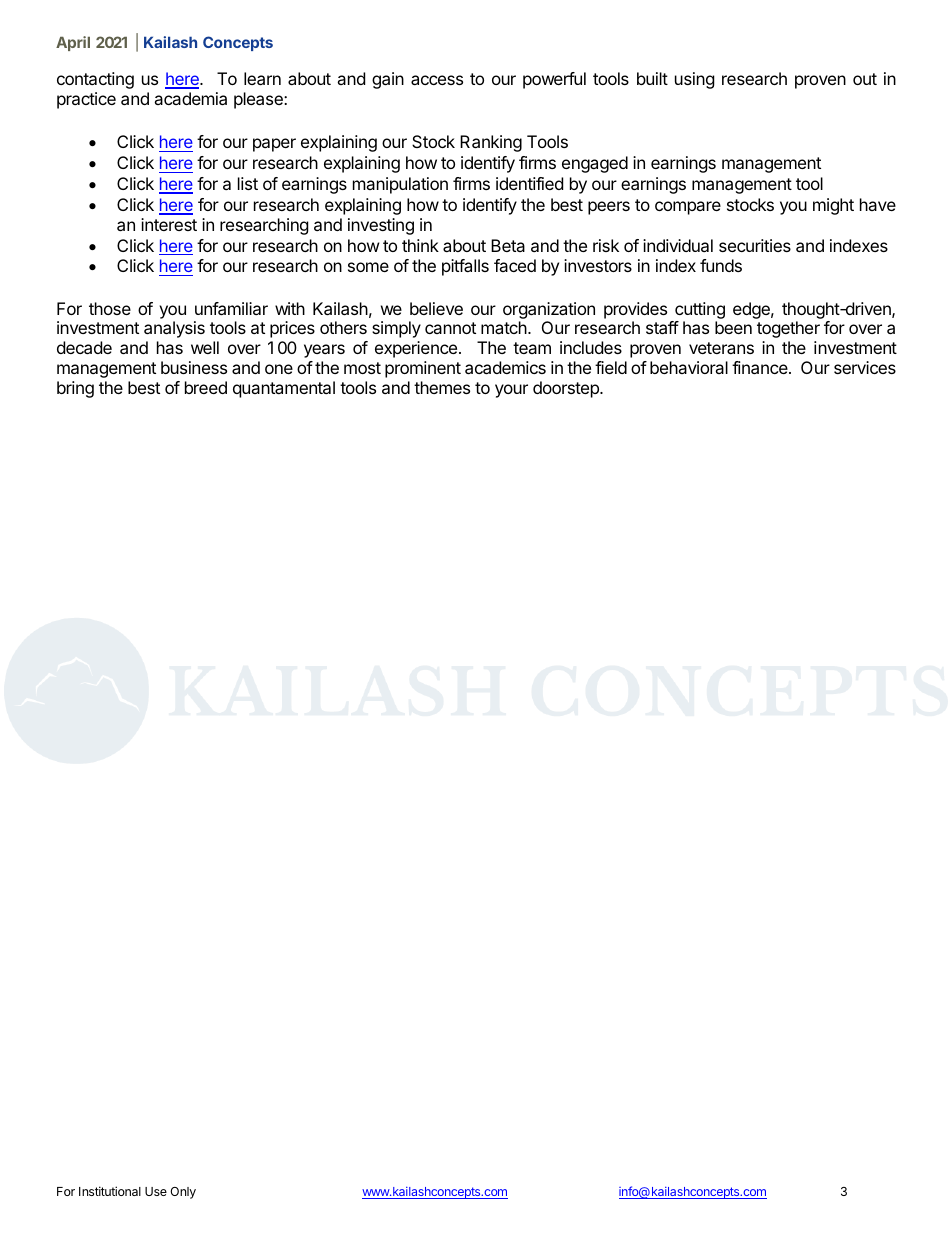 The width and height of the screenshot is (952, 1233). I want to click on Use, so click(156, 1191).
